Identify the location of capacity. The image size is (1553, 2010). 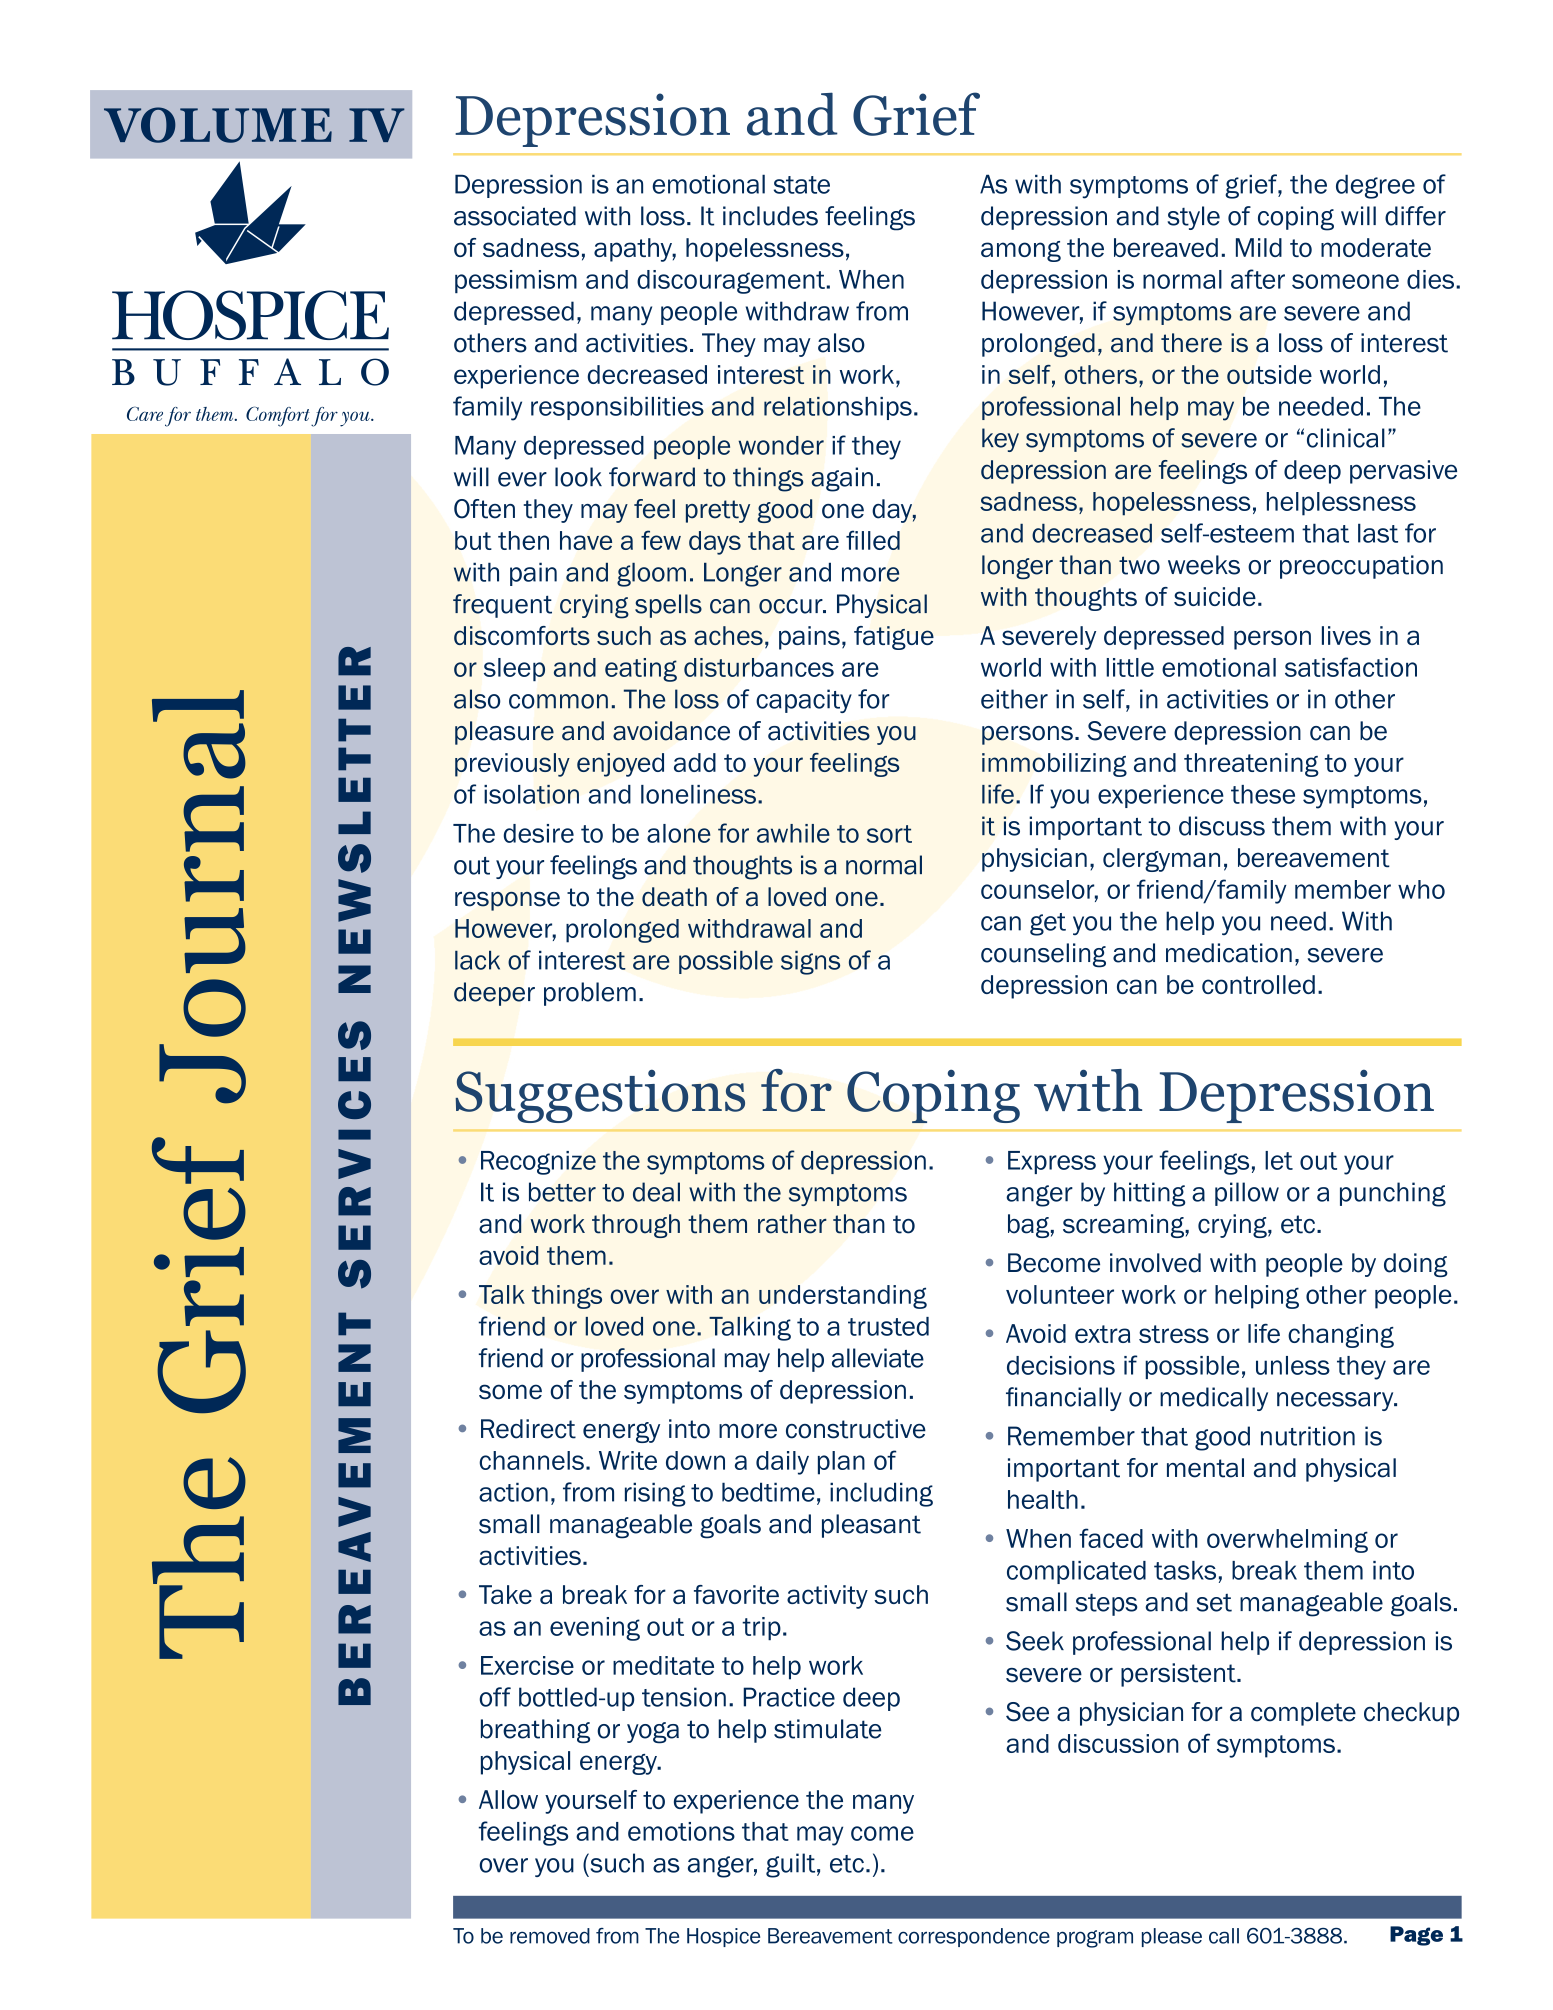
(804, 701).
